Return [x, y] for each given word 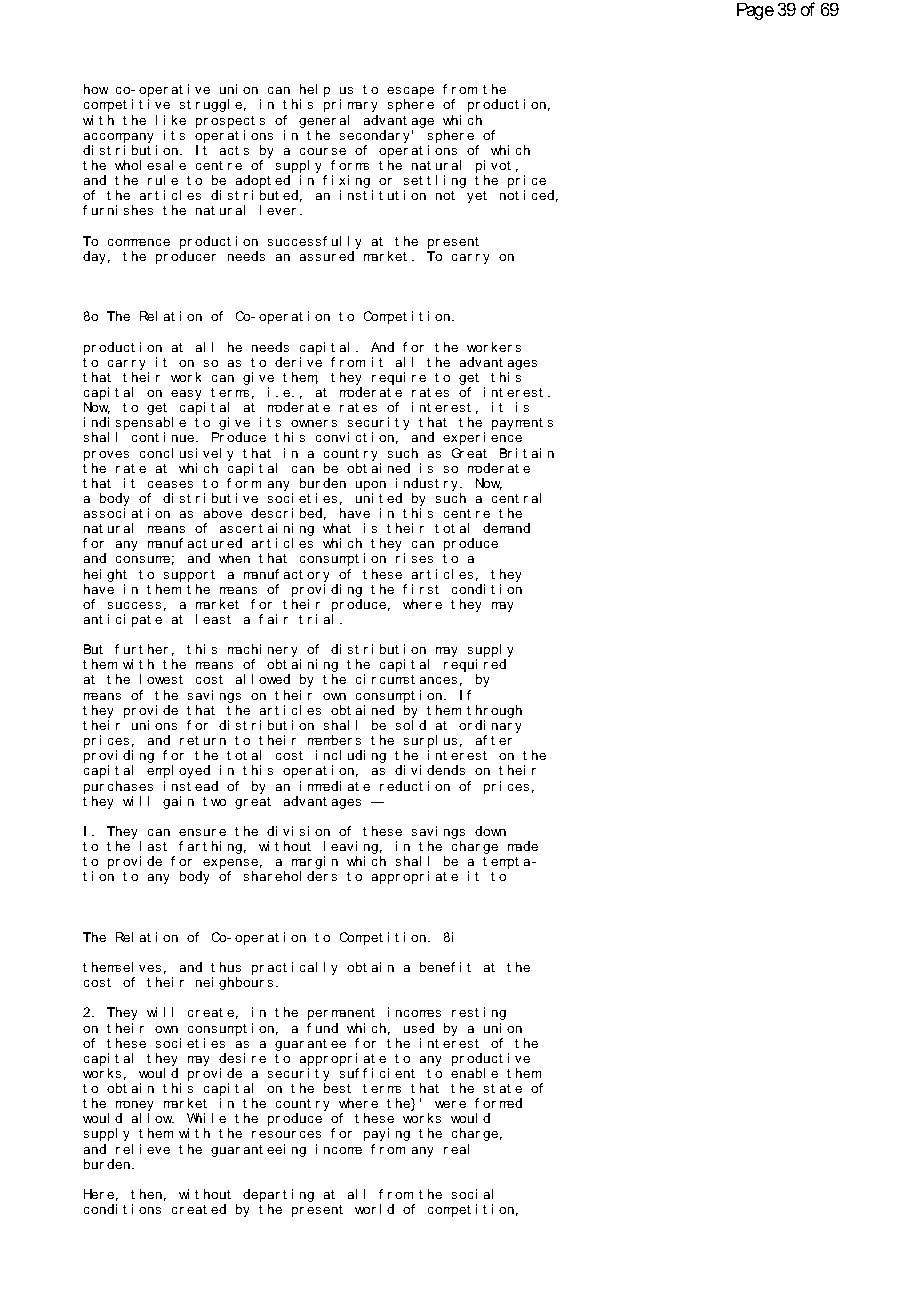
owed [274, 679]
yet [477, 197]
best [337, 1088]
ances [438, 680]
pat [141, 621]
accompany [120, 139]
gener [317, 123]
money [134, 1107]
